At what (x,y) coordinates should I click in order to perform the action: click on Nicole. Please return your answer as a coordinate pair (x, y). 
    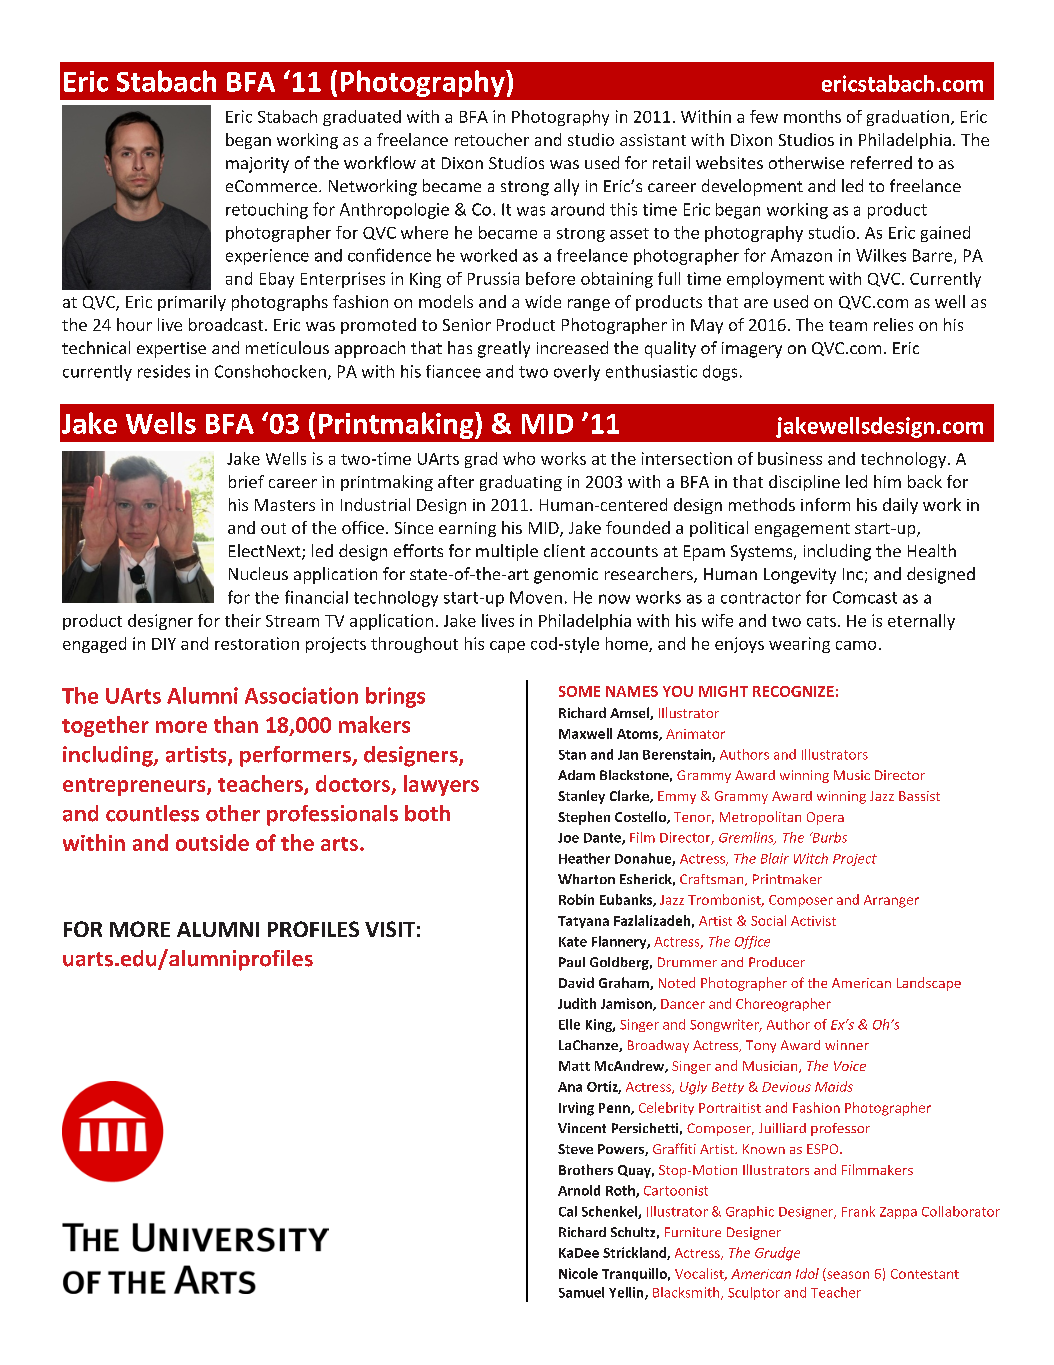
    Looking at the image, I should click on (578, 1273).
